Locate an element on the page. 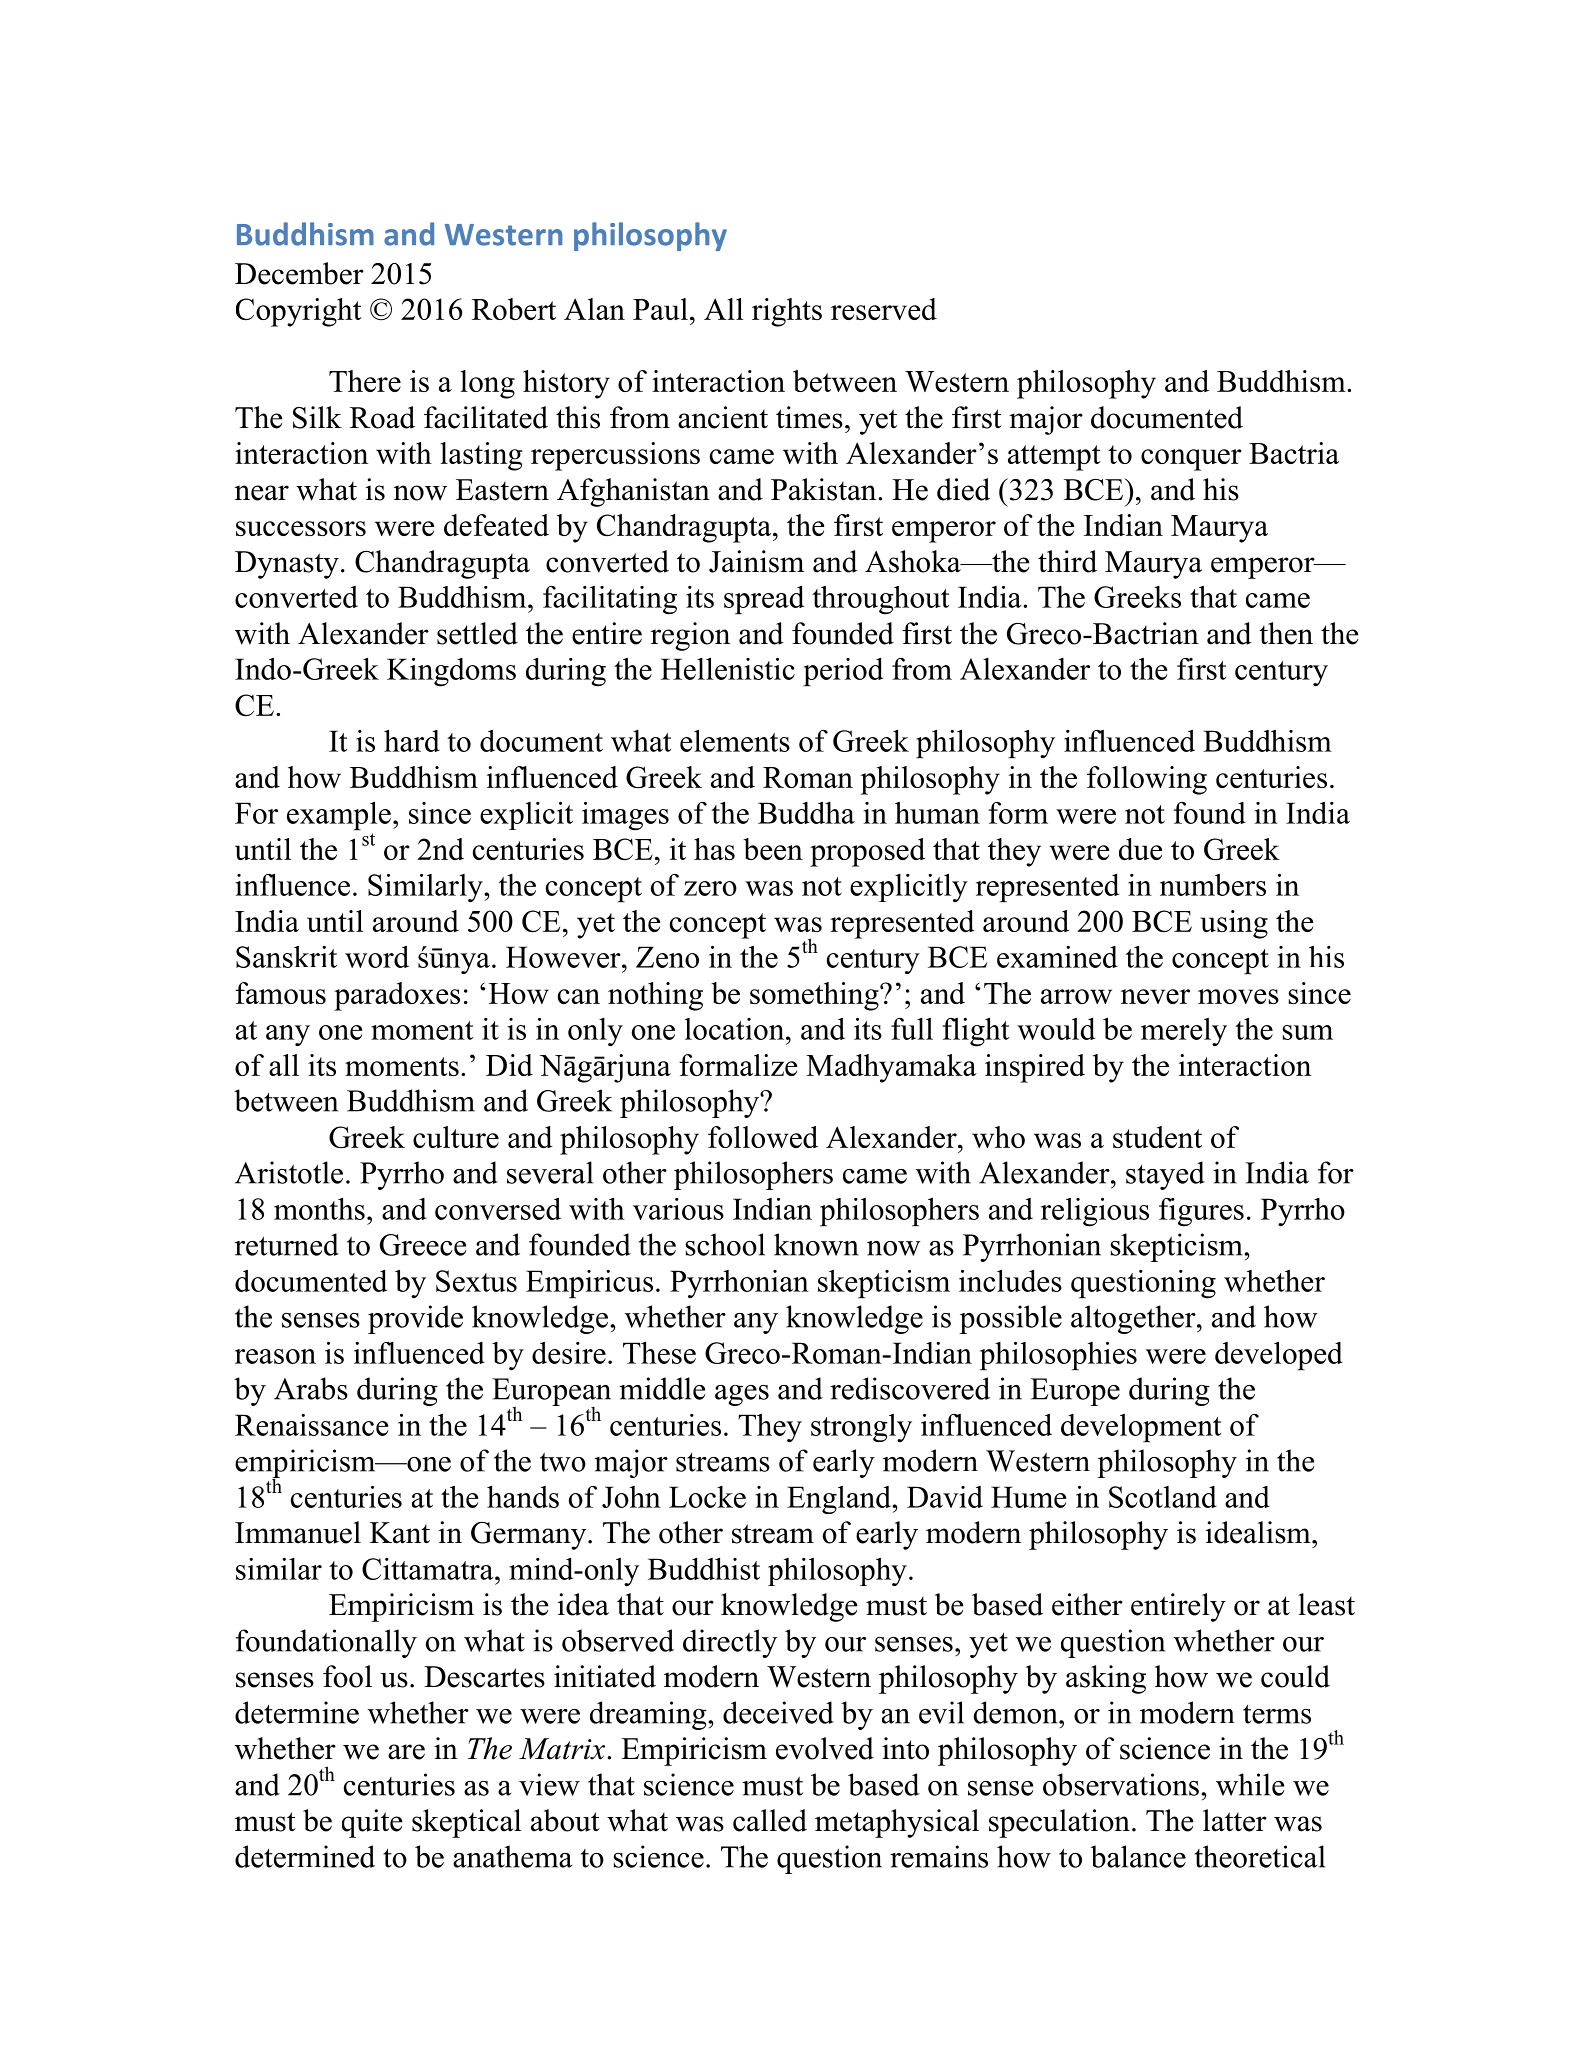 This document has height=2065, width=1595. hard is located at coordinates (412, 741).
